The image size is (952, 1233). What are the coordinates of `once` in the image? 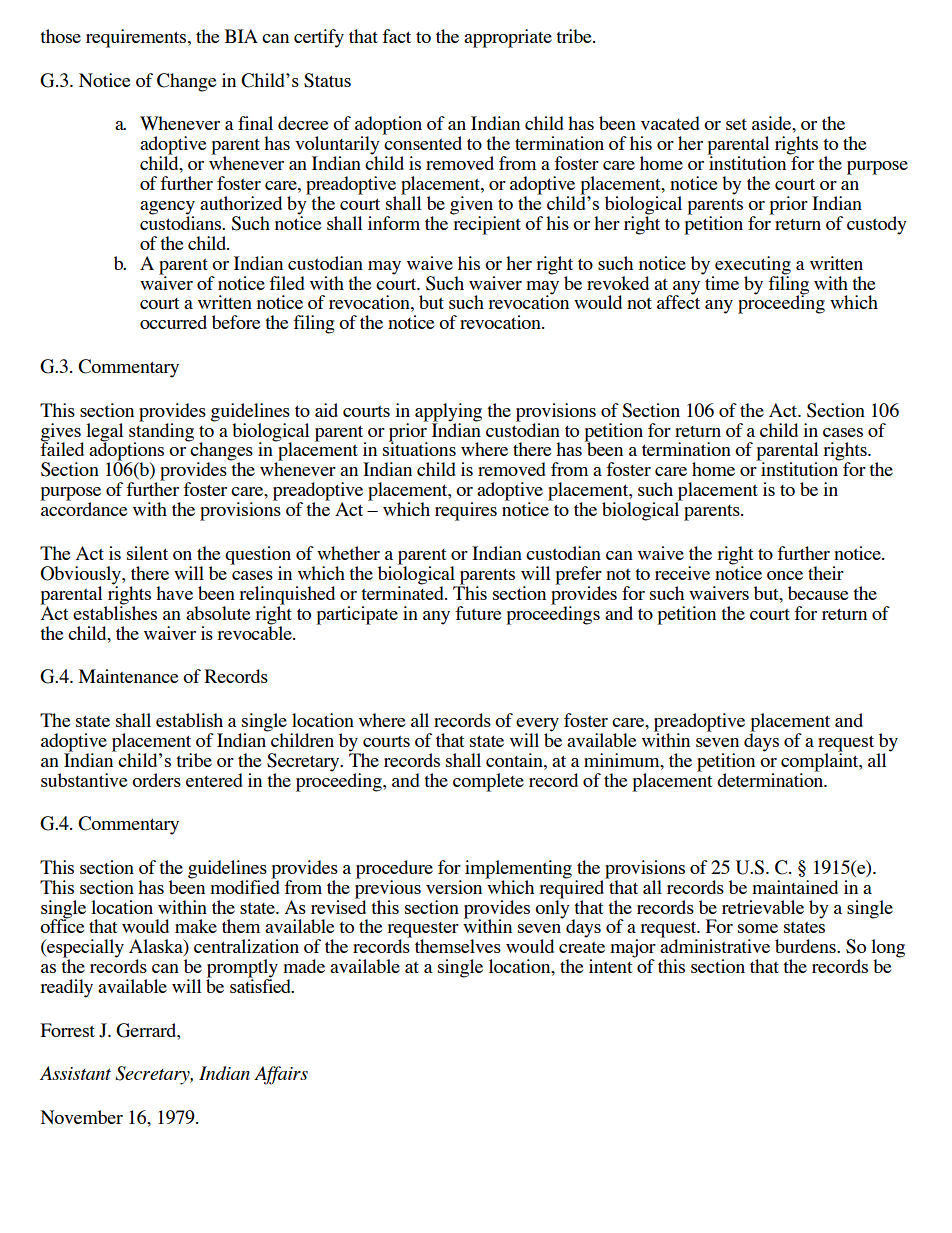 It's located at (785, 575).
